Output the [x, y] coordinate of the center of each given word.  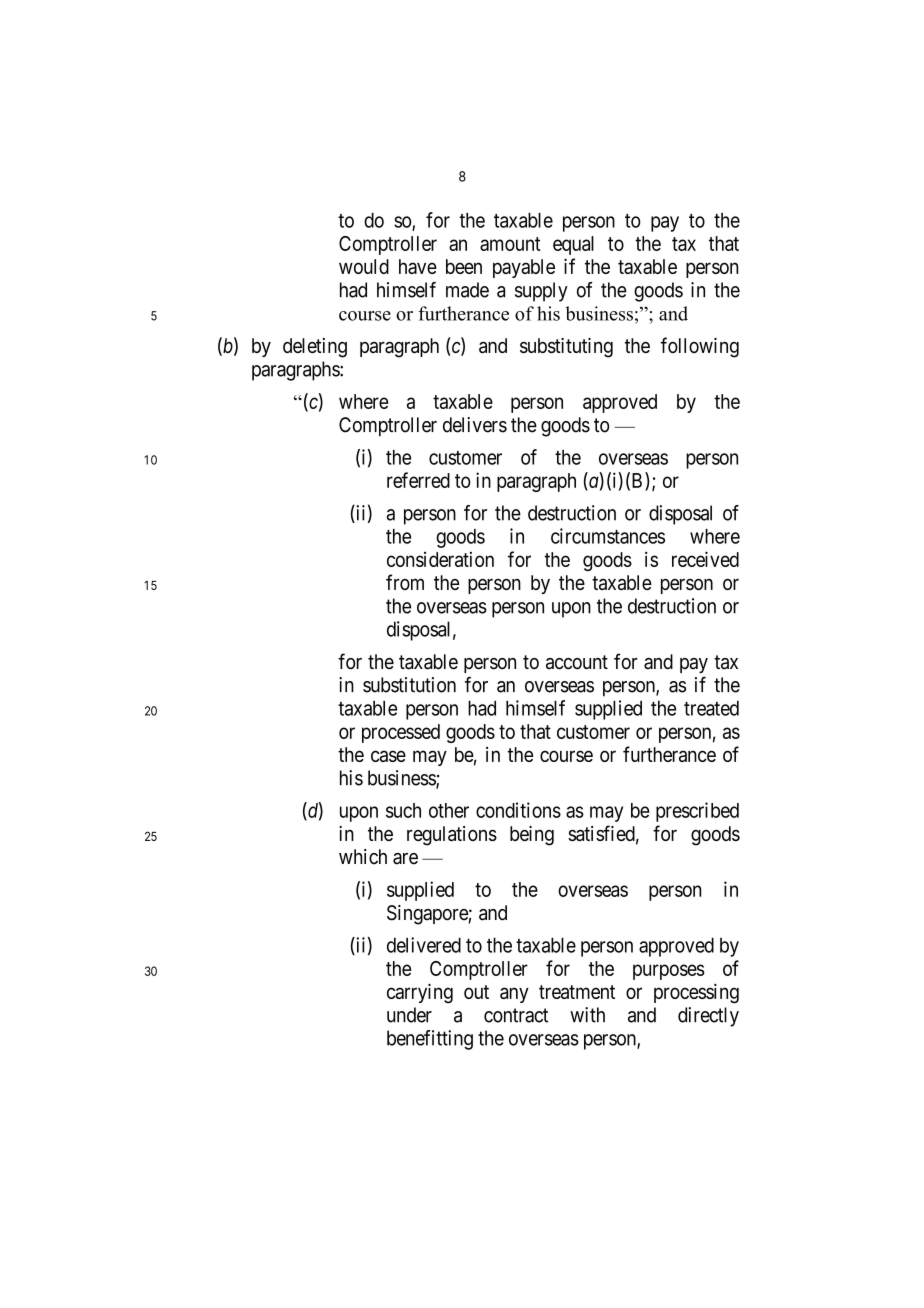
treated [711, 708]
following [699, 347]
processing [696, 994]
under [409, 1015]
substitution [409, 685]
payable [524, 268]
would [364, 266]
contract [516, 1015]
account [577, 662]
